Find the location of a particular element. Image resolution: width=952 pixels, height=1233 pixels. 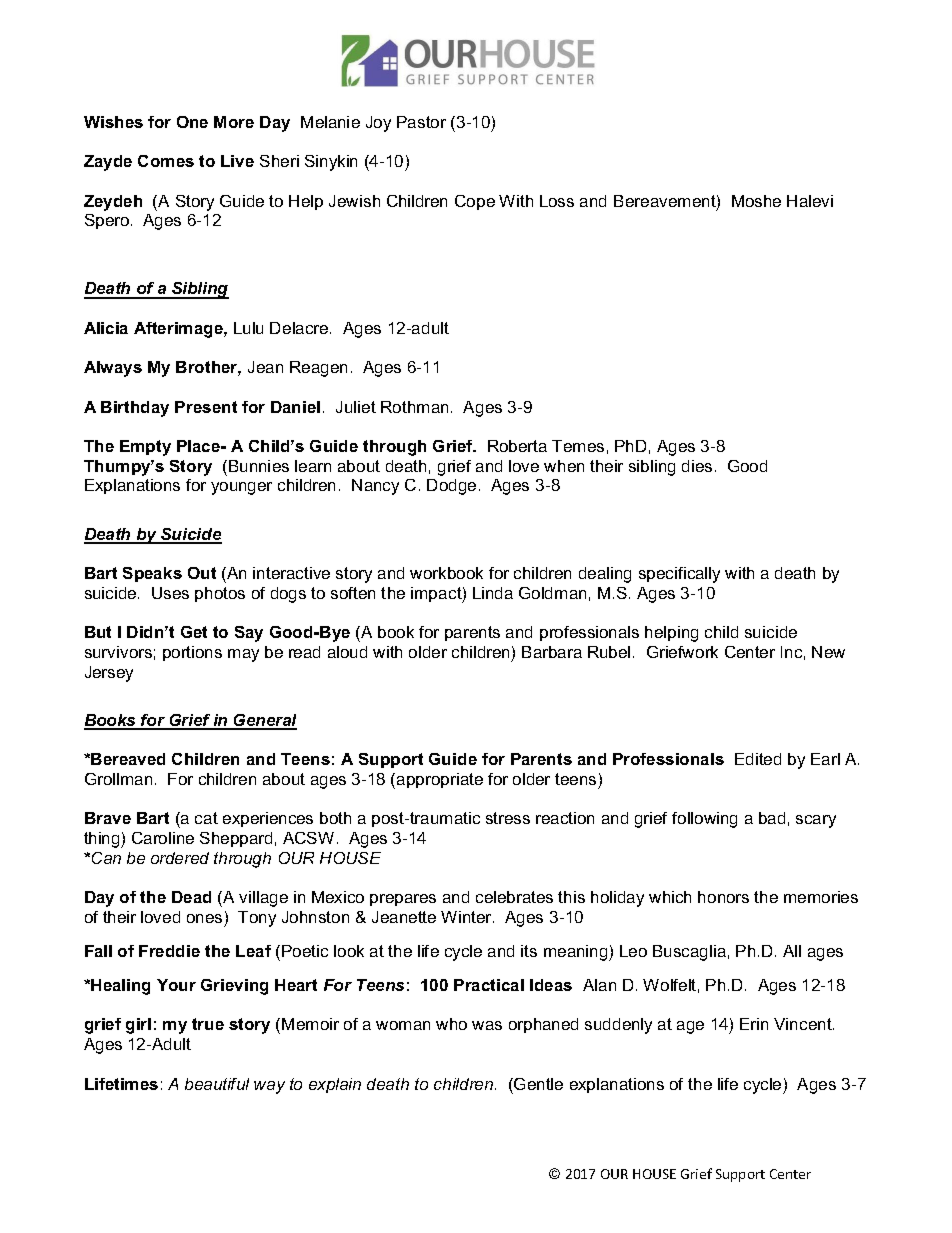

Empty is located at coordinates (145, 448).
